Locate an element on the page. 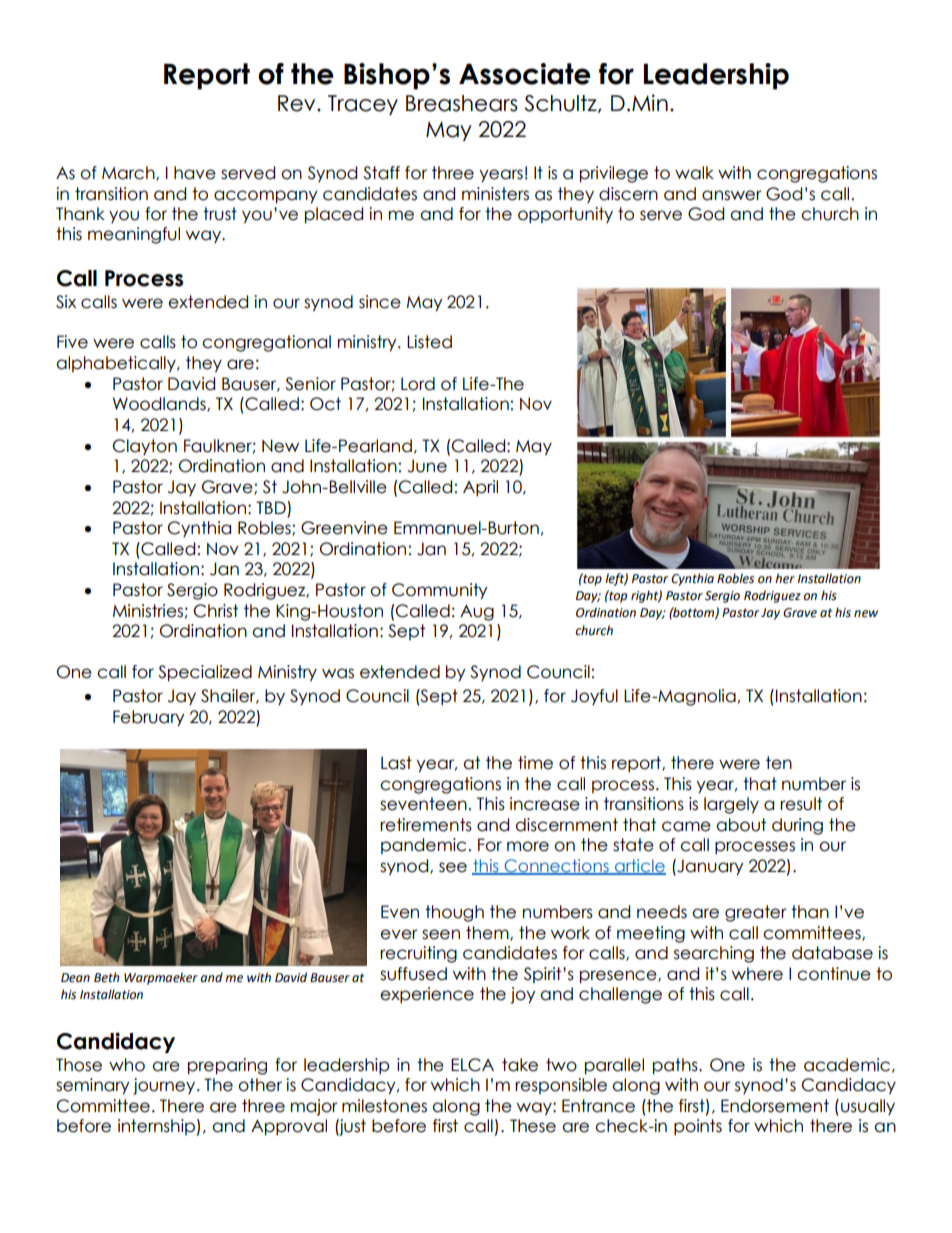 The image size is (952, 1233). pandemic is located at coordinates (423, 846).
